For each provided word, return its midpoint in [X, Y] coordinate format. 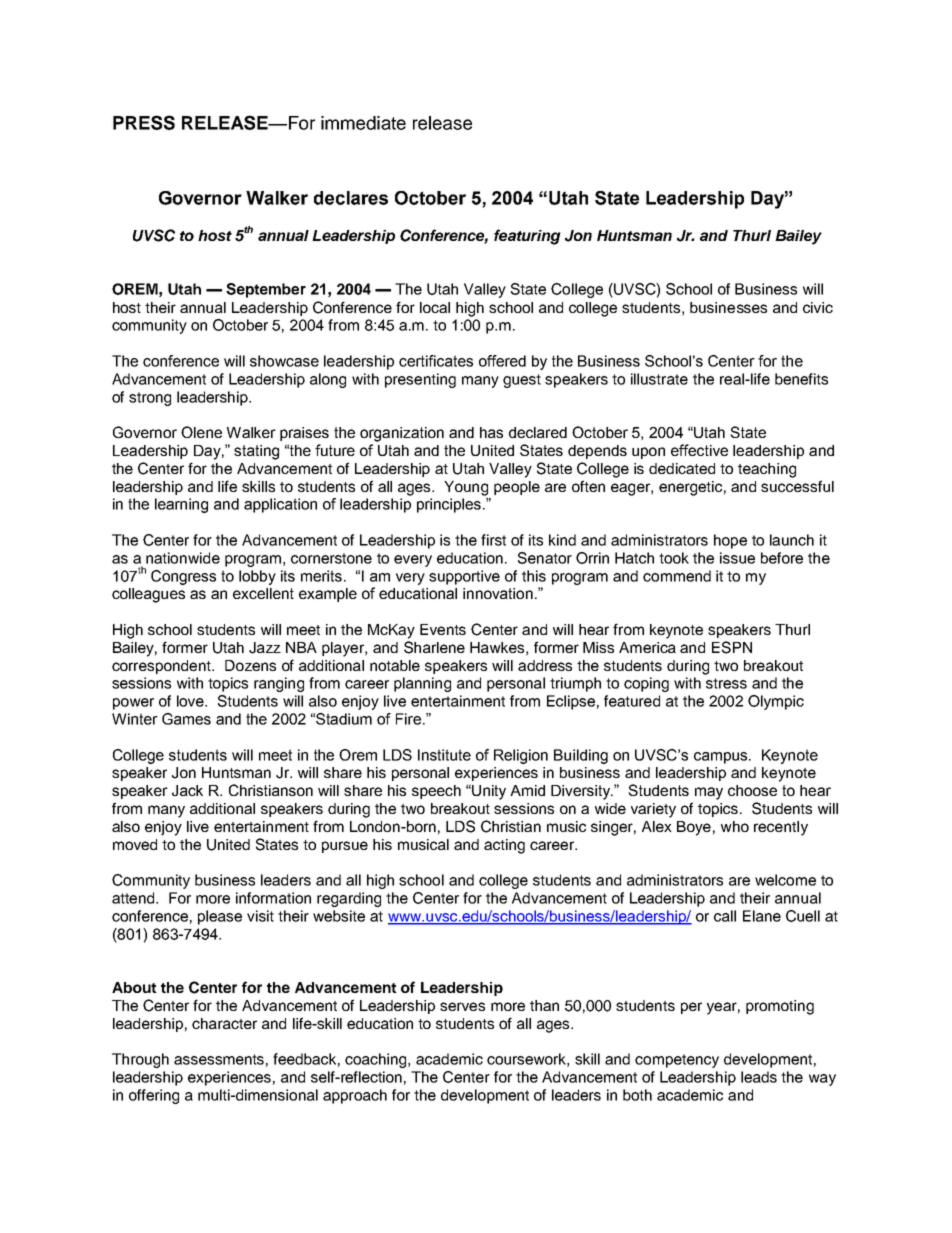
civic [818, 307]
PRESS [144, 122]
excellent [263, 593]
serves [462, 1006]
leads [759, 1077]
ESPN [732, 647]
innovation [498, 593]
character [224, 1023]
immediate [363, 123]
